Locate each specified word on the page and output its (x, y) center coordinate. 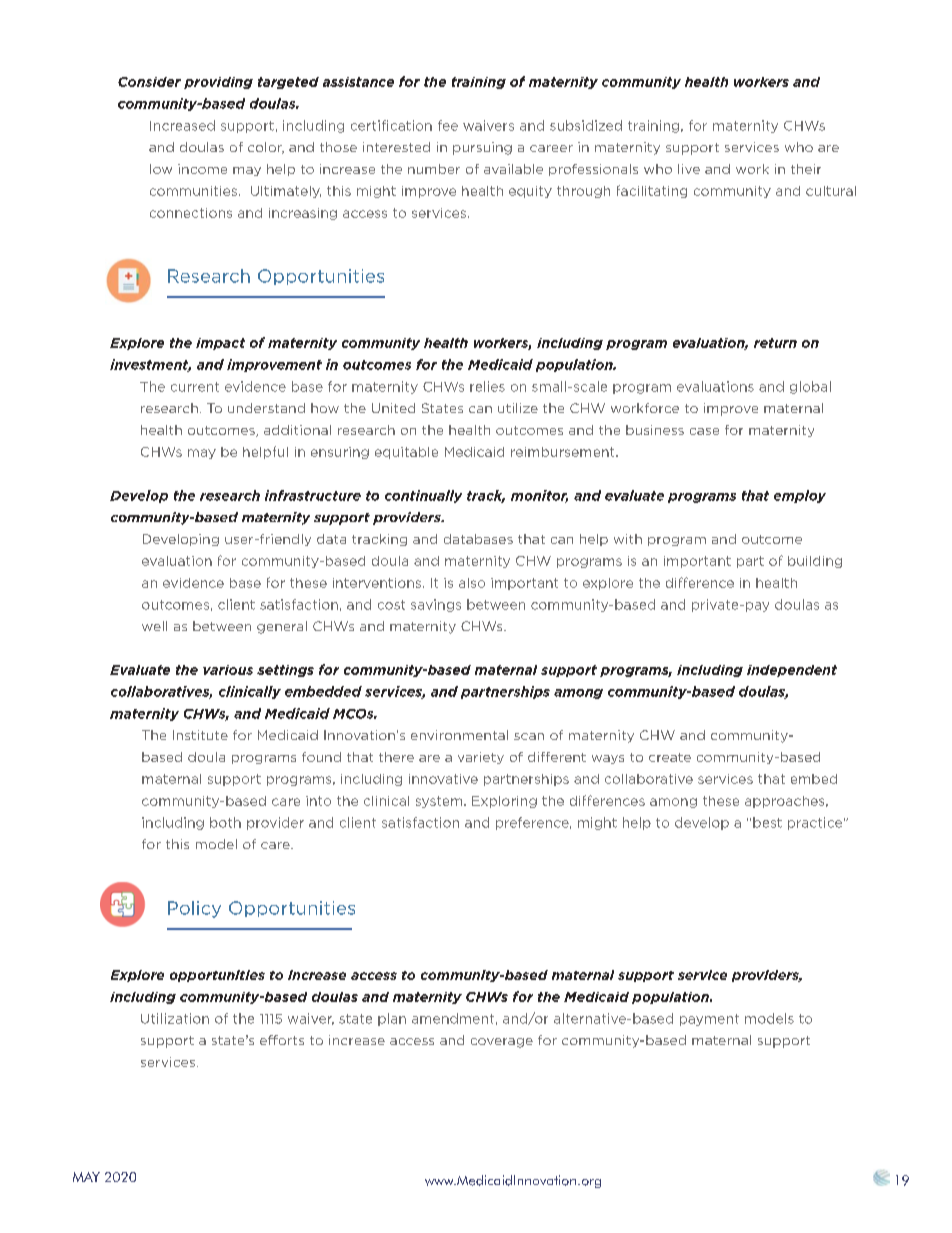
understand (266, 408)
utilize (518, 408)
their (806, 169)
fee (448, 125)
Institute (200, 735)
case (704, 431)
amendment (453, 1018)
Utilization (175, 1018)
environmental (459, 735)
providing (218, 83)
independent (792, 671)
